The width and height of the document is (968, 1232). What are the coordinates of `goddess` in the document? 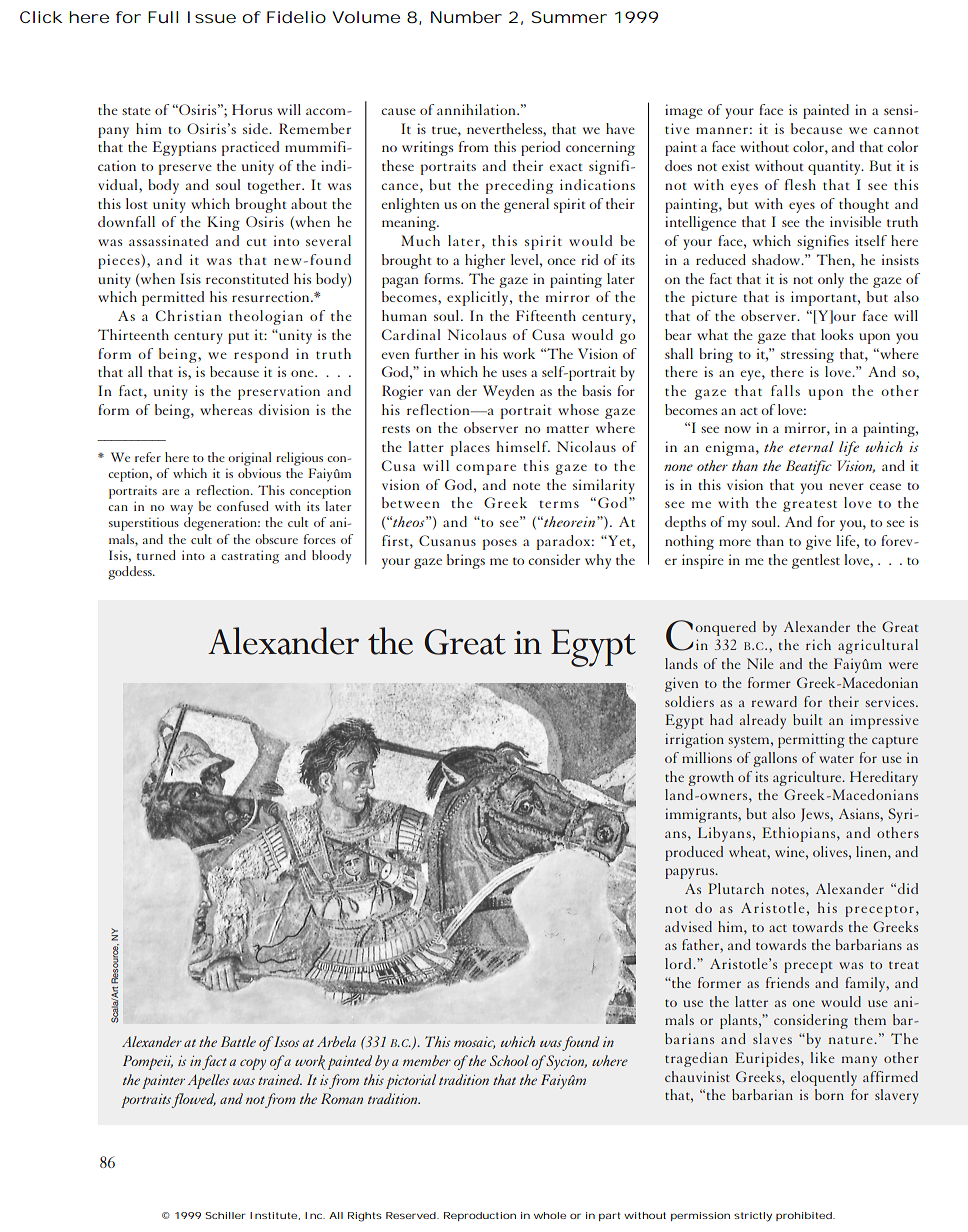 It's located at (131, 573).
